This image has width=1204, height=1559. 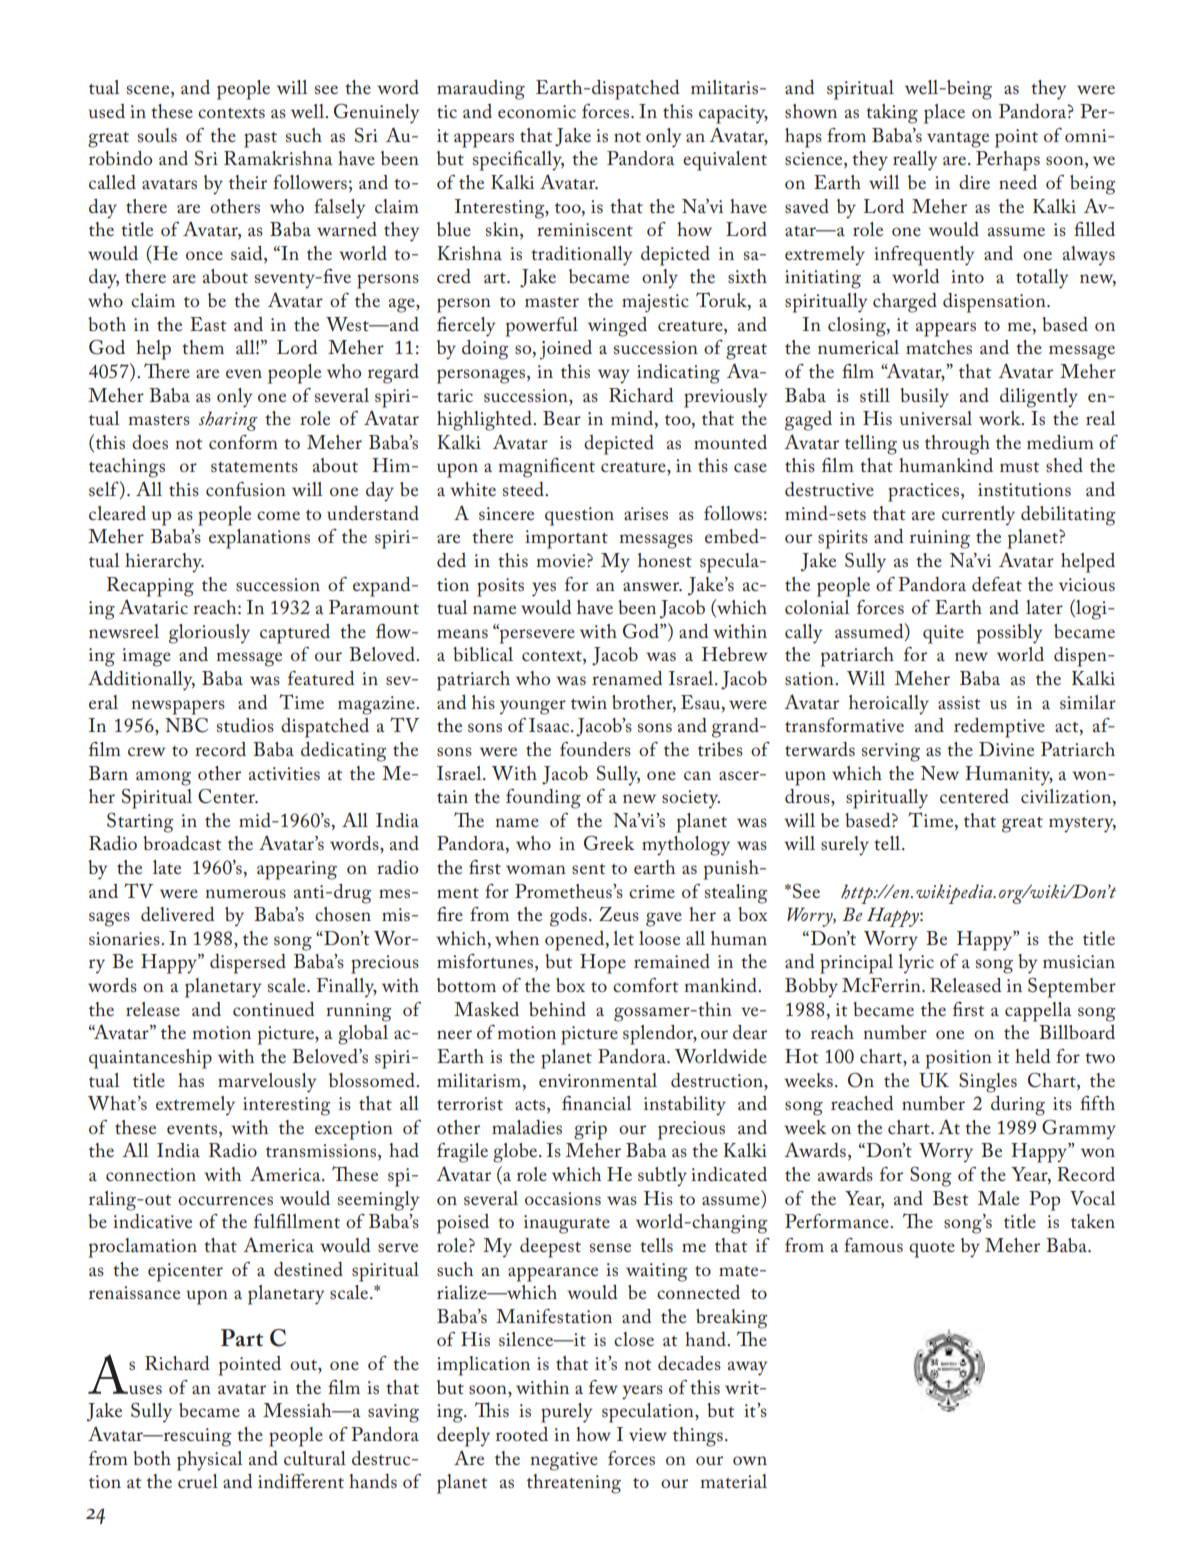 What do you see at coordinates (284, 774) in the image?
I see `activities` at bounding box center [284, 774].
